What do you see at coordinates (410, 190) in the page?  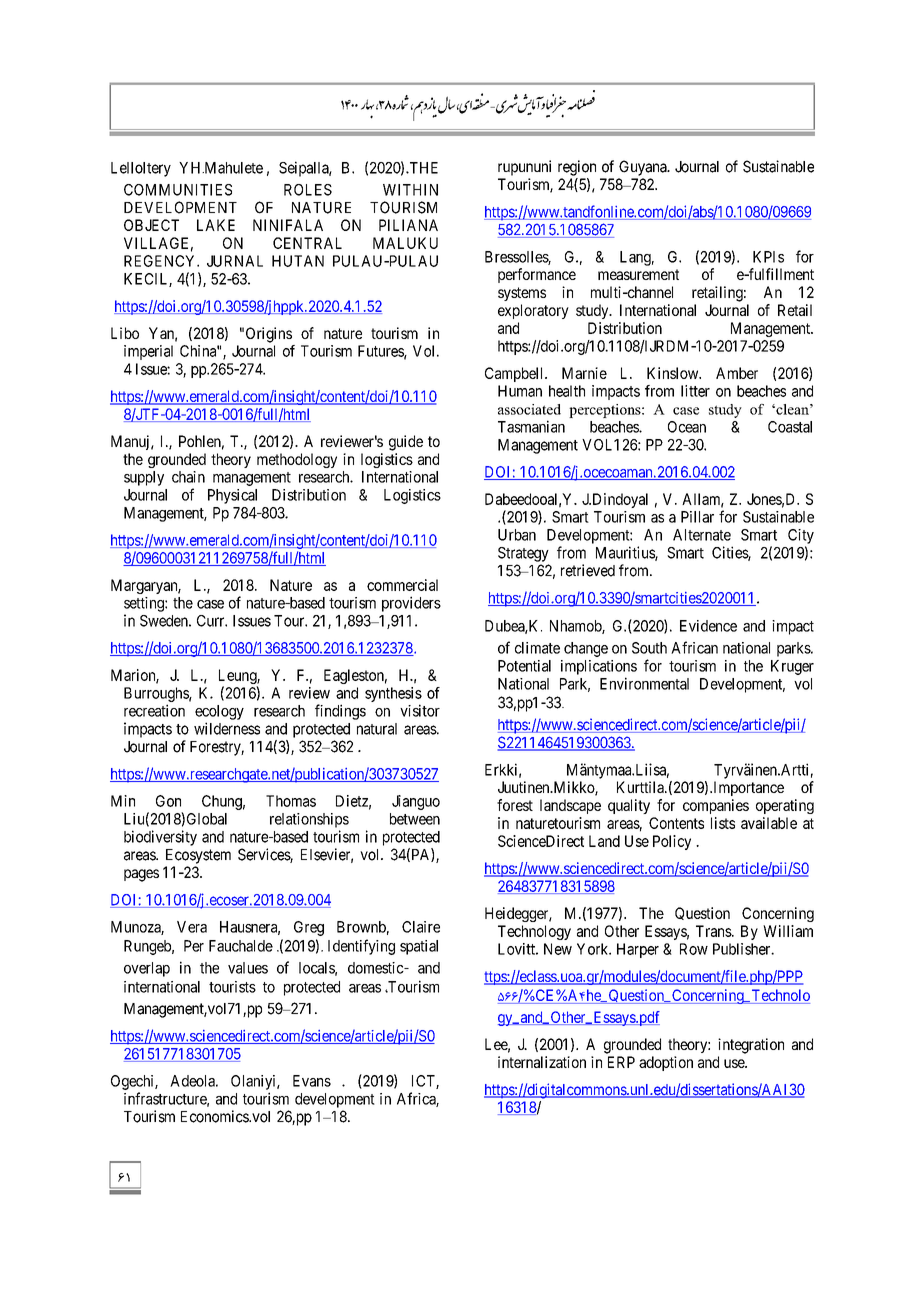 I see `WITHIN` at bounding box center [410, 190].
